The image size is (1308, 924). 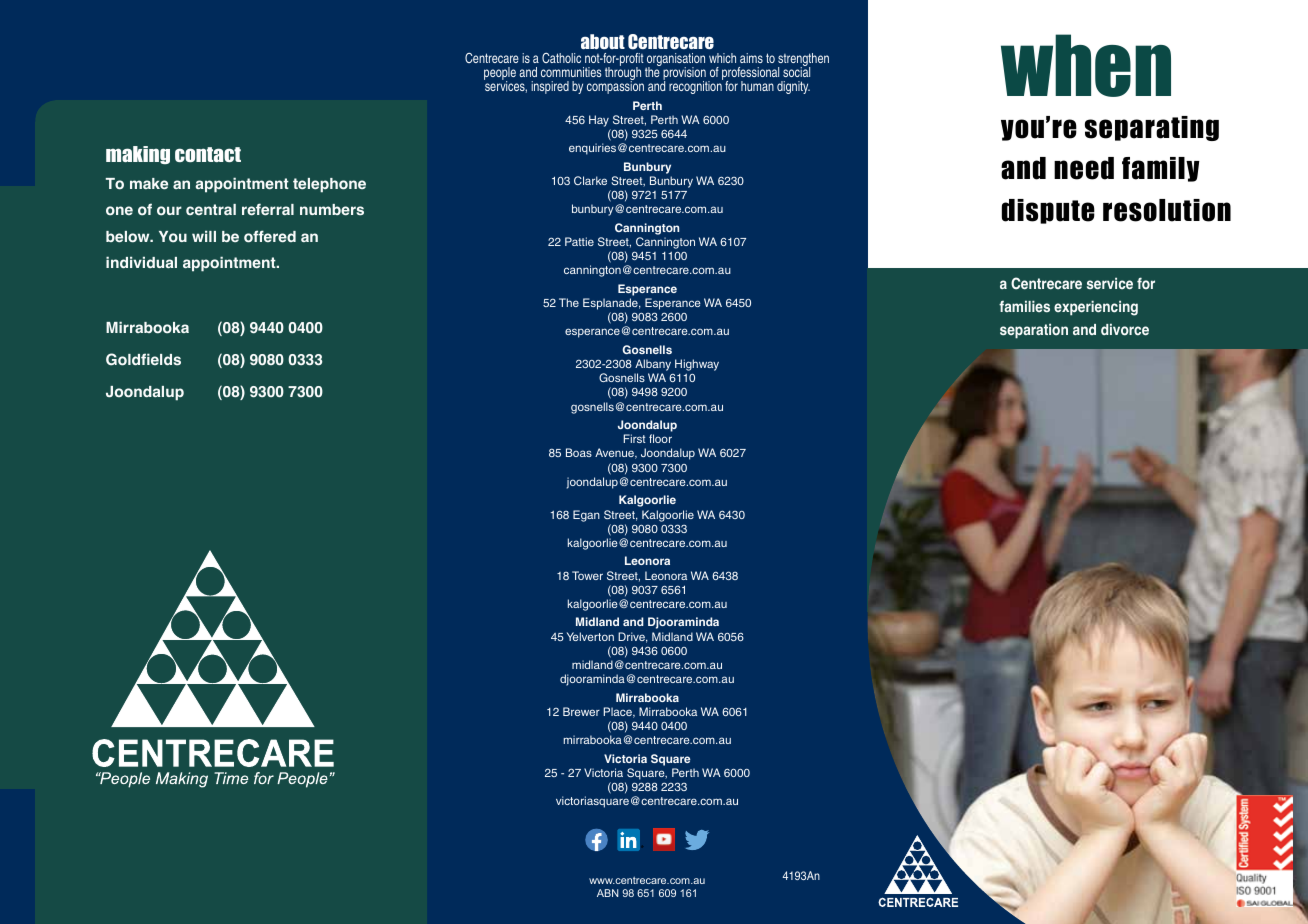 I want to click on when, so click(x=1086, y=65).
